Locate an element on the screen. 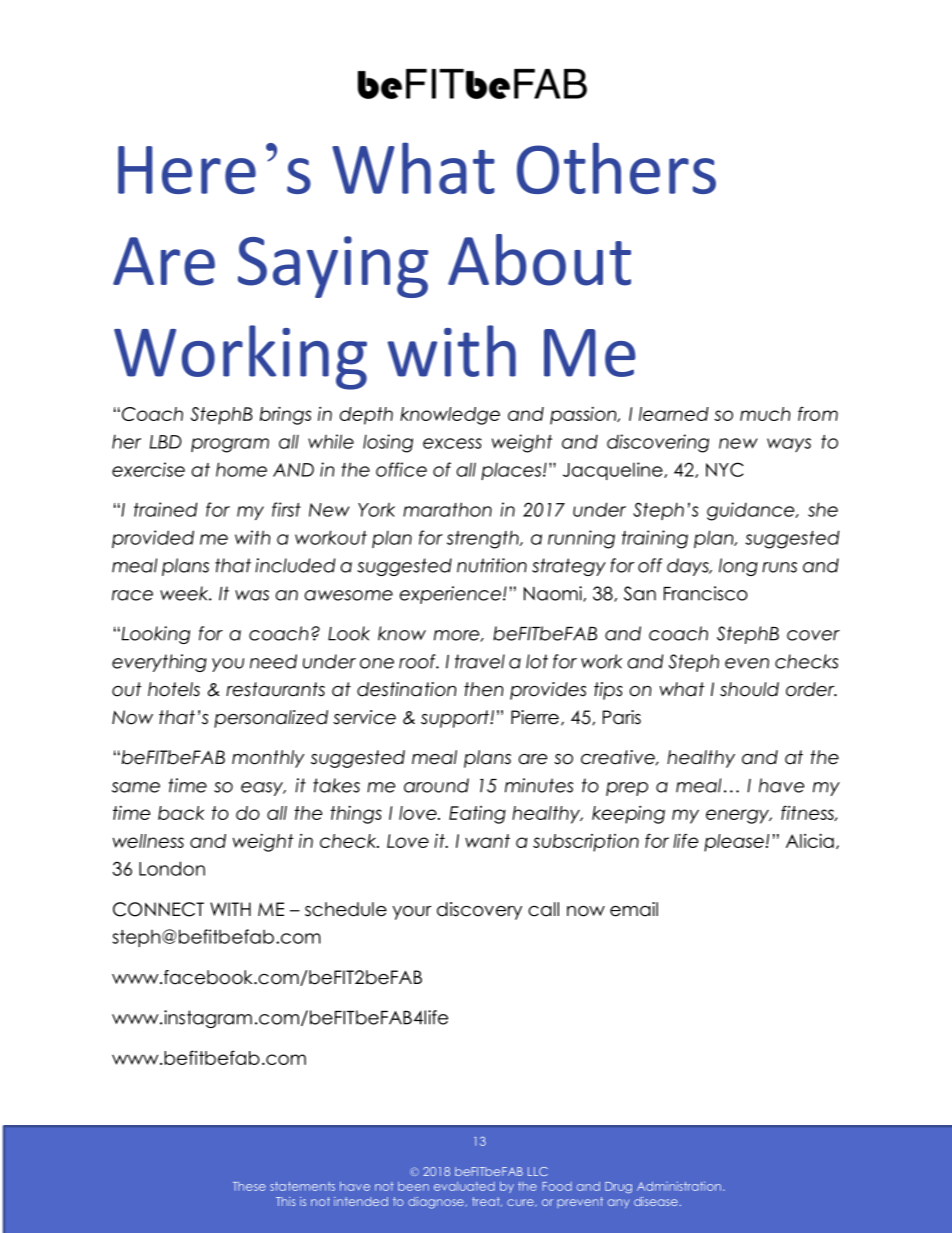  should is located at coordinates (749, 689).
